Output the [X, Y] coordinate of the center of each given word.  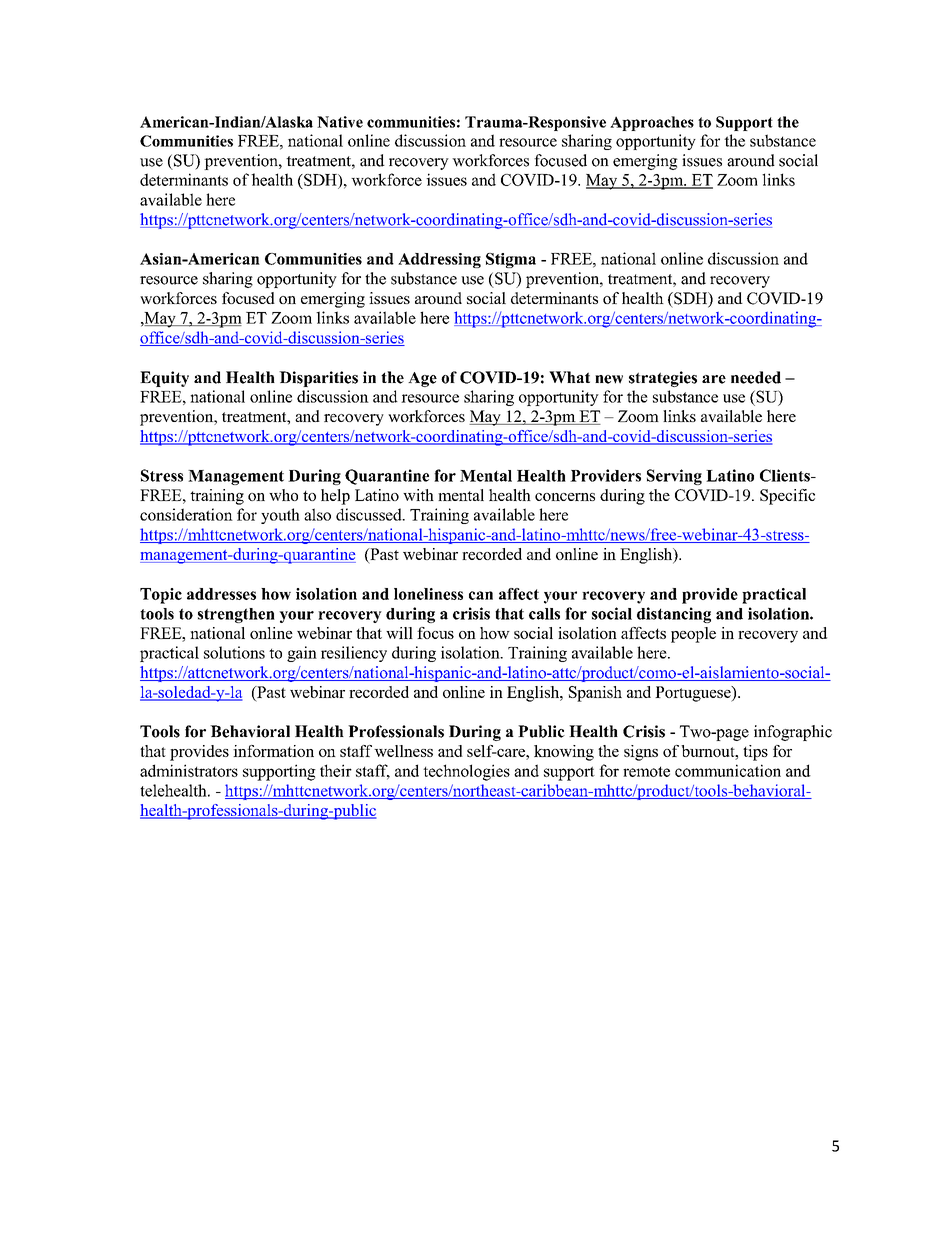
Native [340, 122]
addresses [221, 594]
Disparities [318, 379]
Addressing [439, 260]
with [418, 495]
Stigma [511, 260]
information [273, 751]
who [283, 495]
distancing [674, 615]
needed [756, 377]
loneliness [428, 594]
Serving [674, 477]
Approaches [652, 123]
